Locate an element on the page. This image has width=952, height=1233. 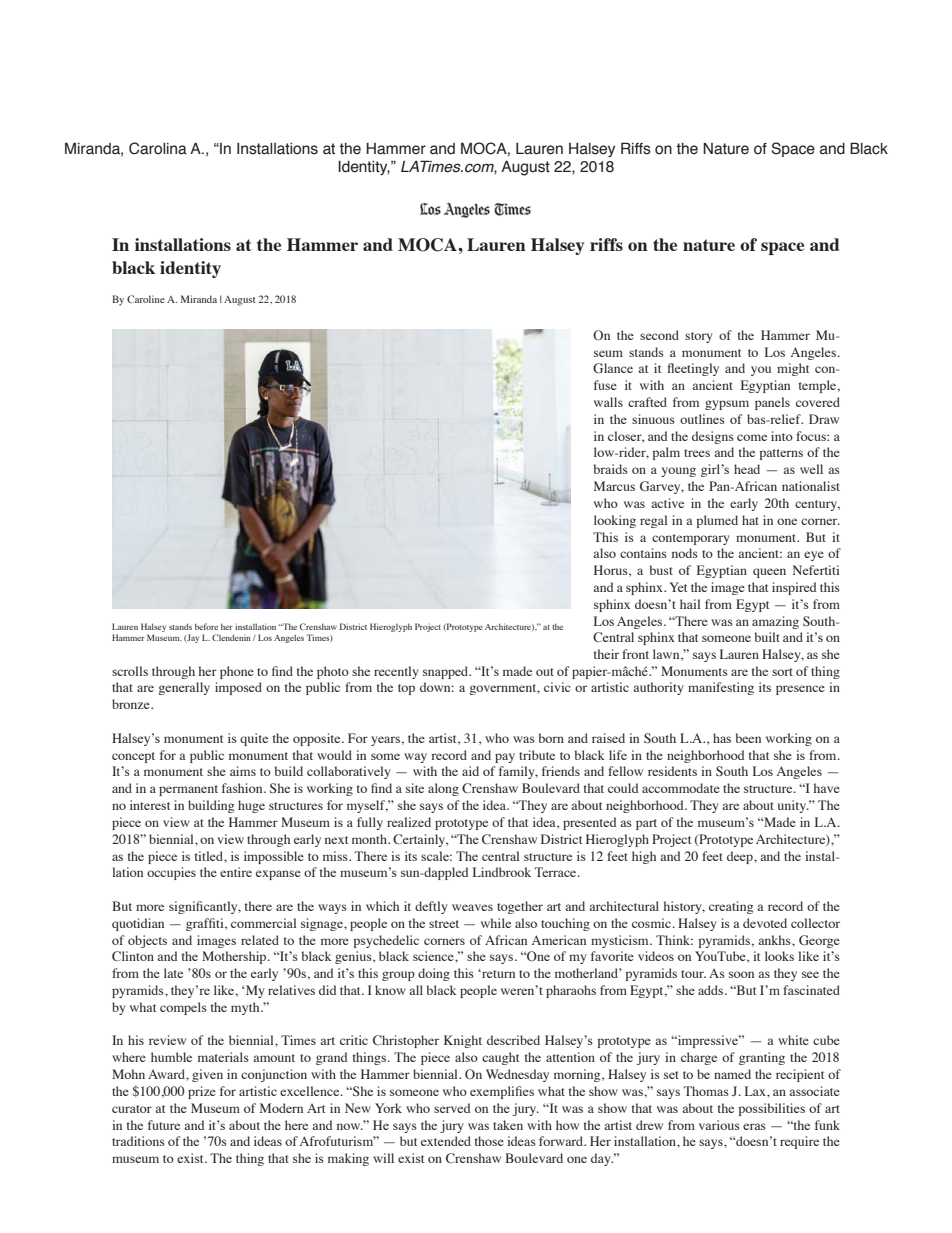
Carolina is located at coordinates (158, 148).
